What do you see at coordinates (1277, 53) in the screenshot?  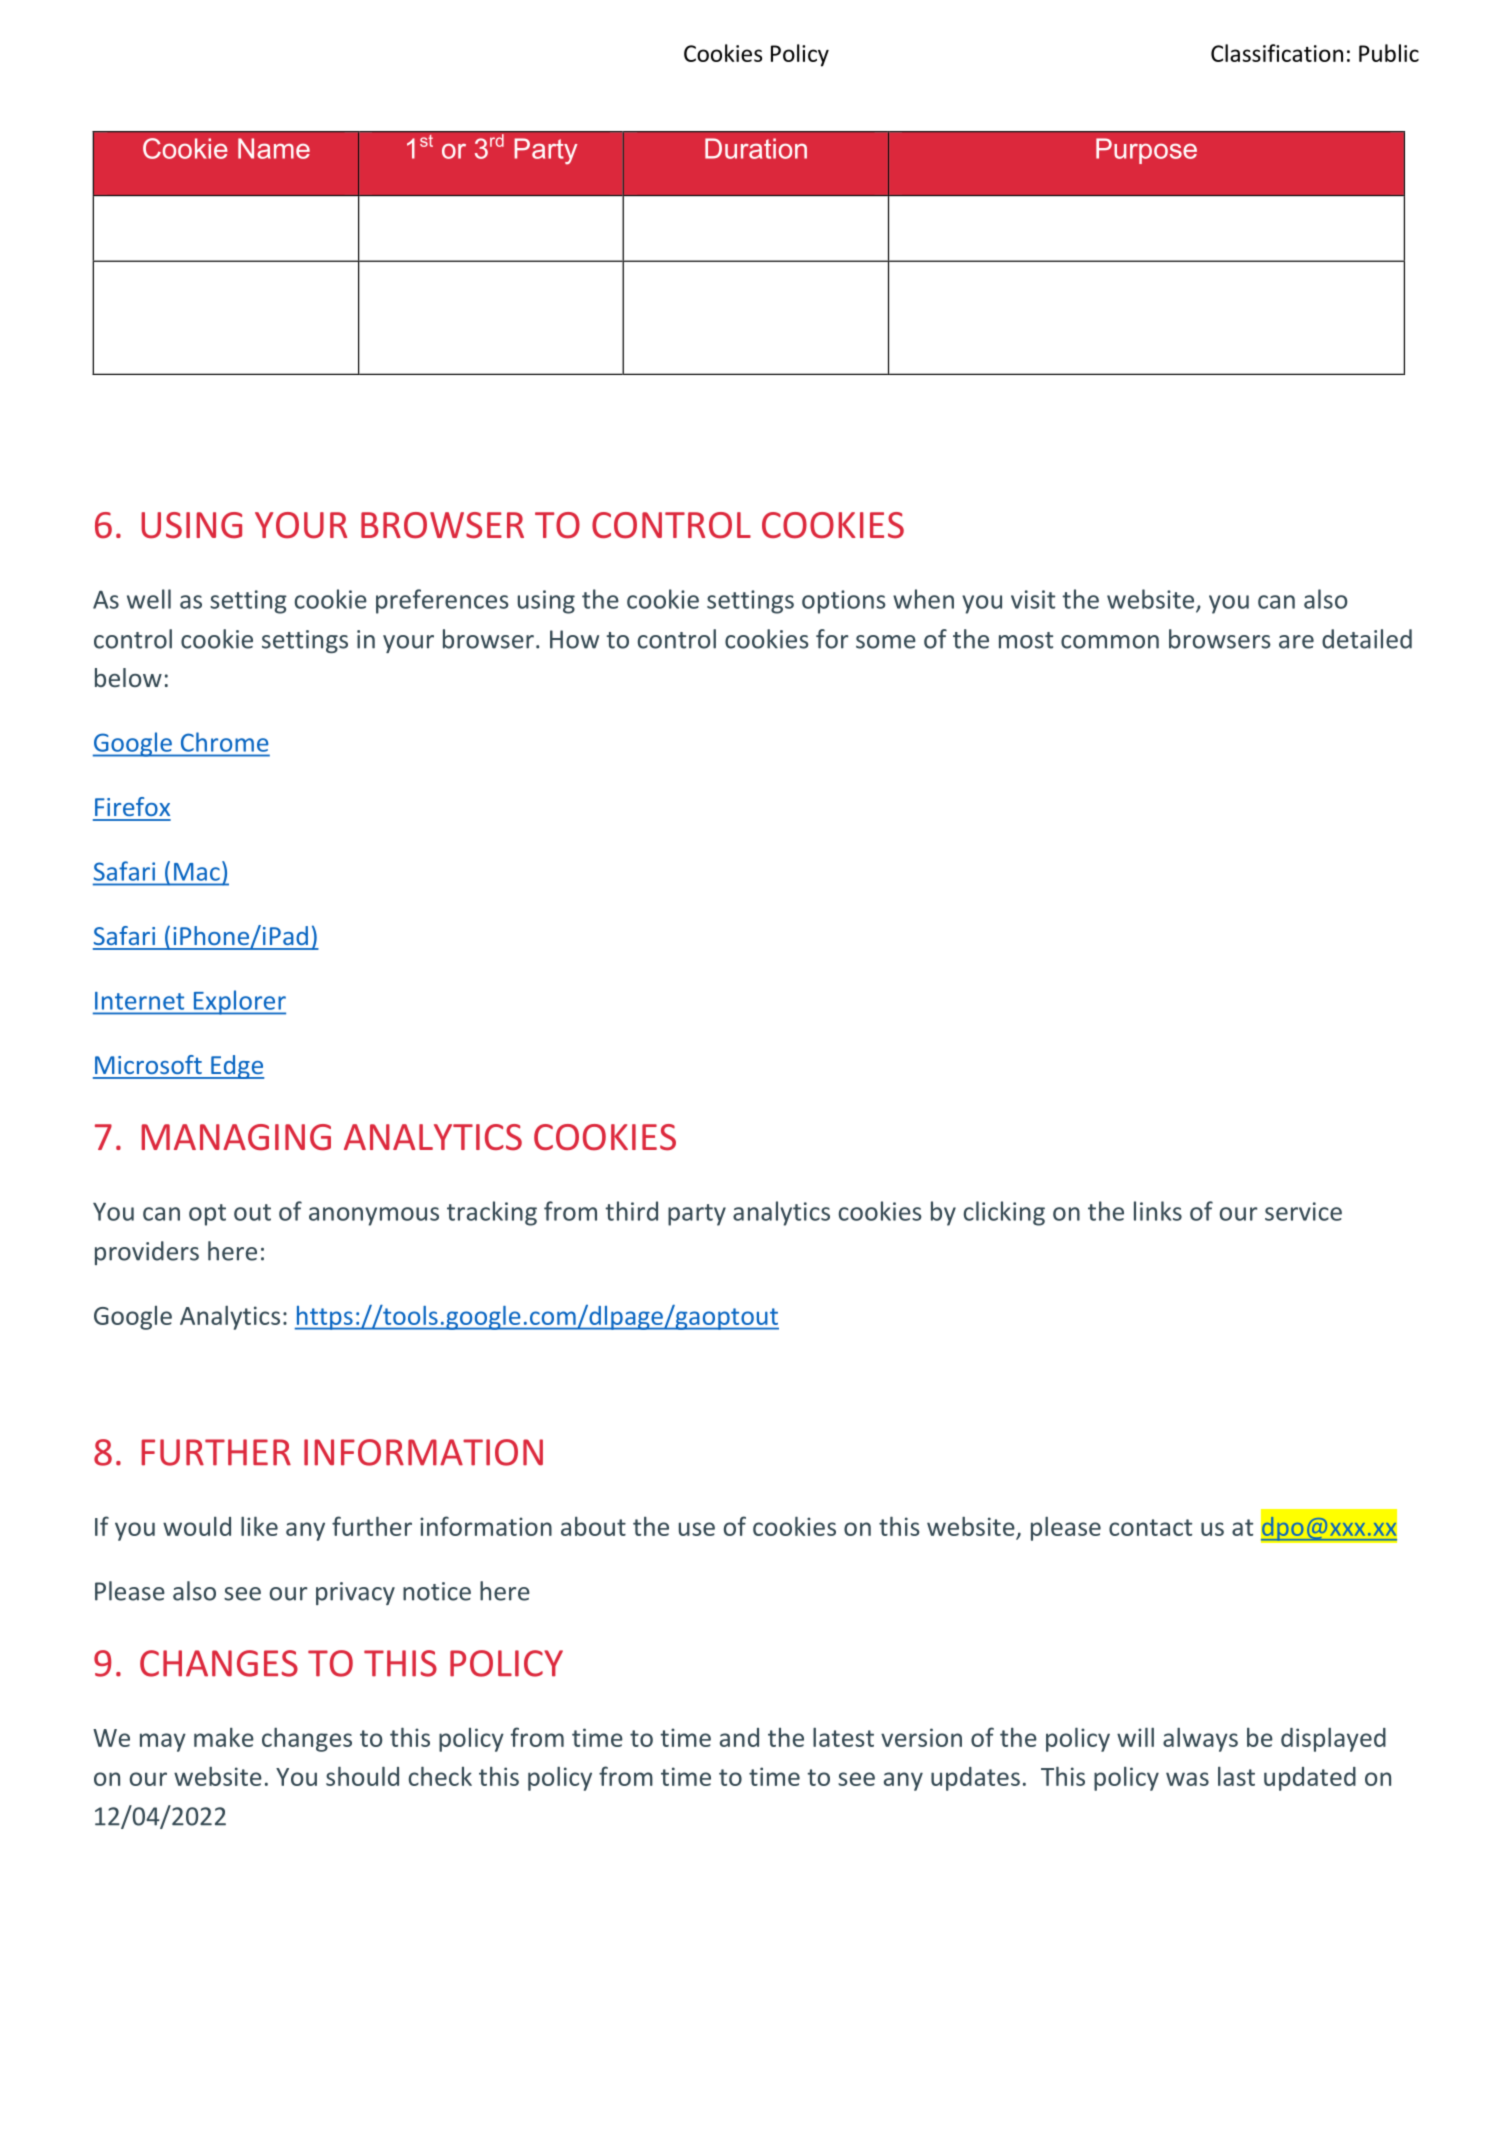 I see `Classification` at bounding box center [1277, 53].
